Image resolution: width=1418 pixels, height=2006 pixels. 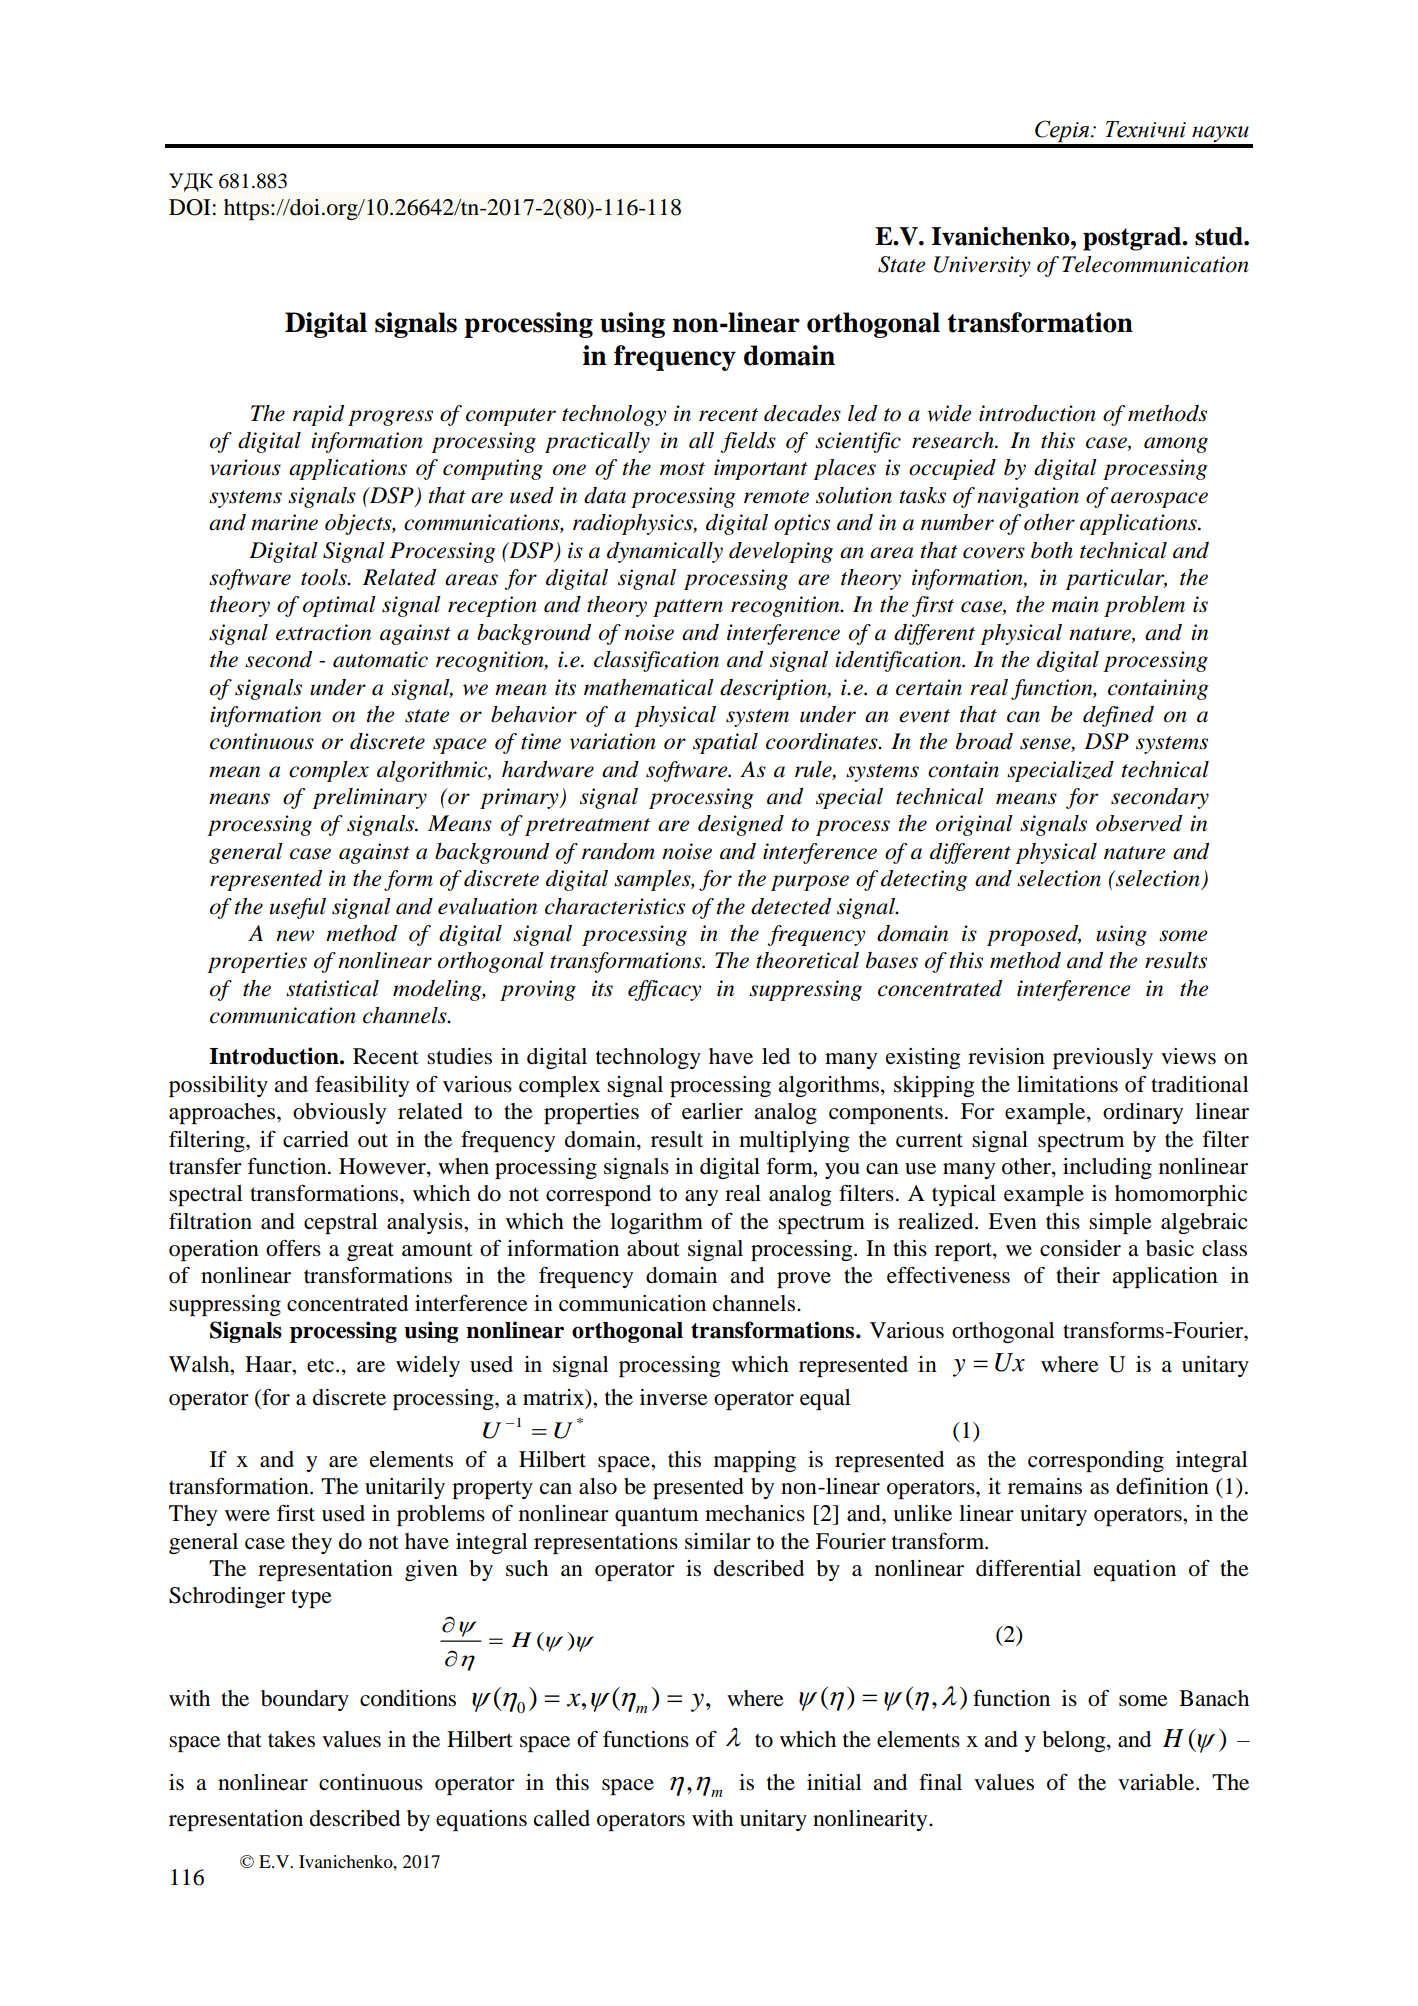 What do you see at coordinates (982, 266) in the screenshot?
I see `University` at bounding box center [982, 266].
